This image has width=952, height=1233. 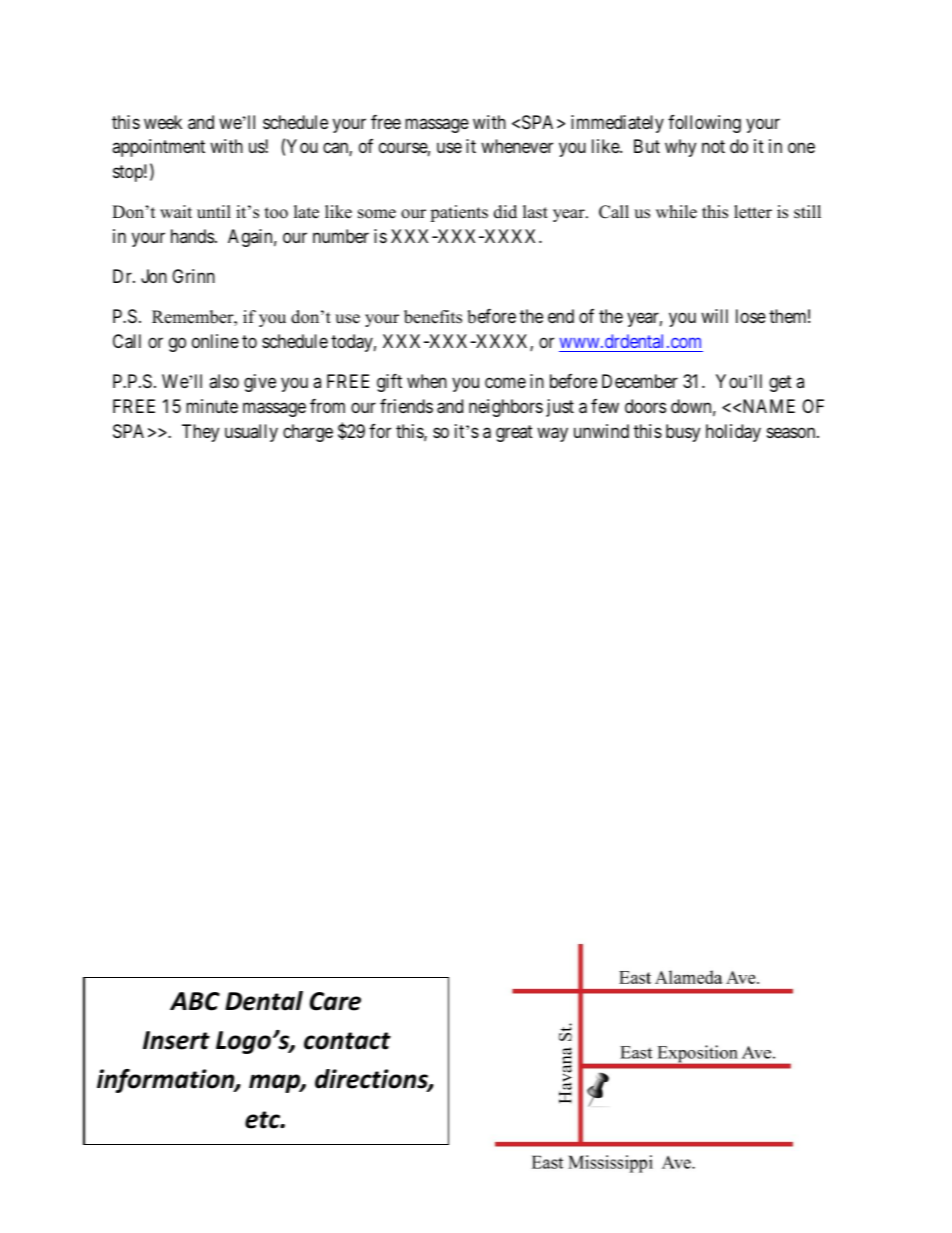 What do you see at coordinates (733, 433) in the image?
I see `holiday` at bounding box center [733, 433].
